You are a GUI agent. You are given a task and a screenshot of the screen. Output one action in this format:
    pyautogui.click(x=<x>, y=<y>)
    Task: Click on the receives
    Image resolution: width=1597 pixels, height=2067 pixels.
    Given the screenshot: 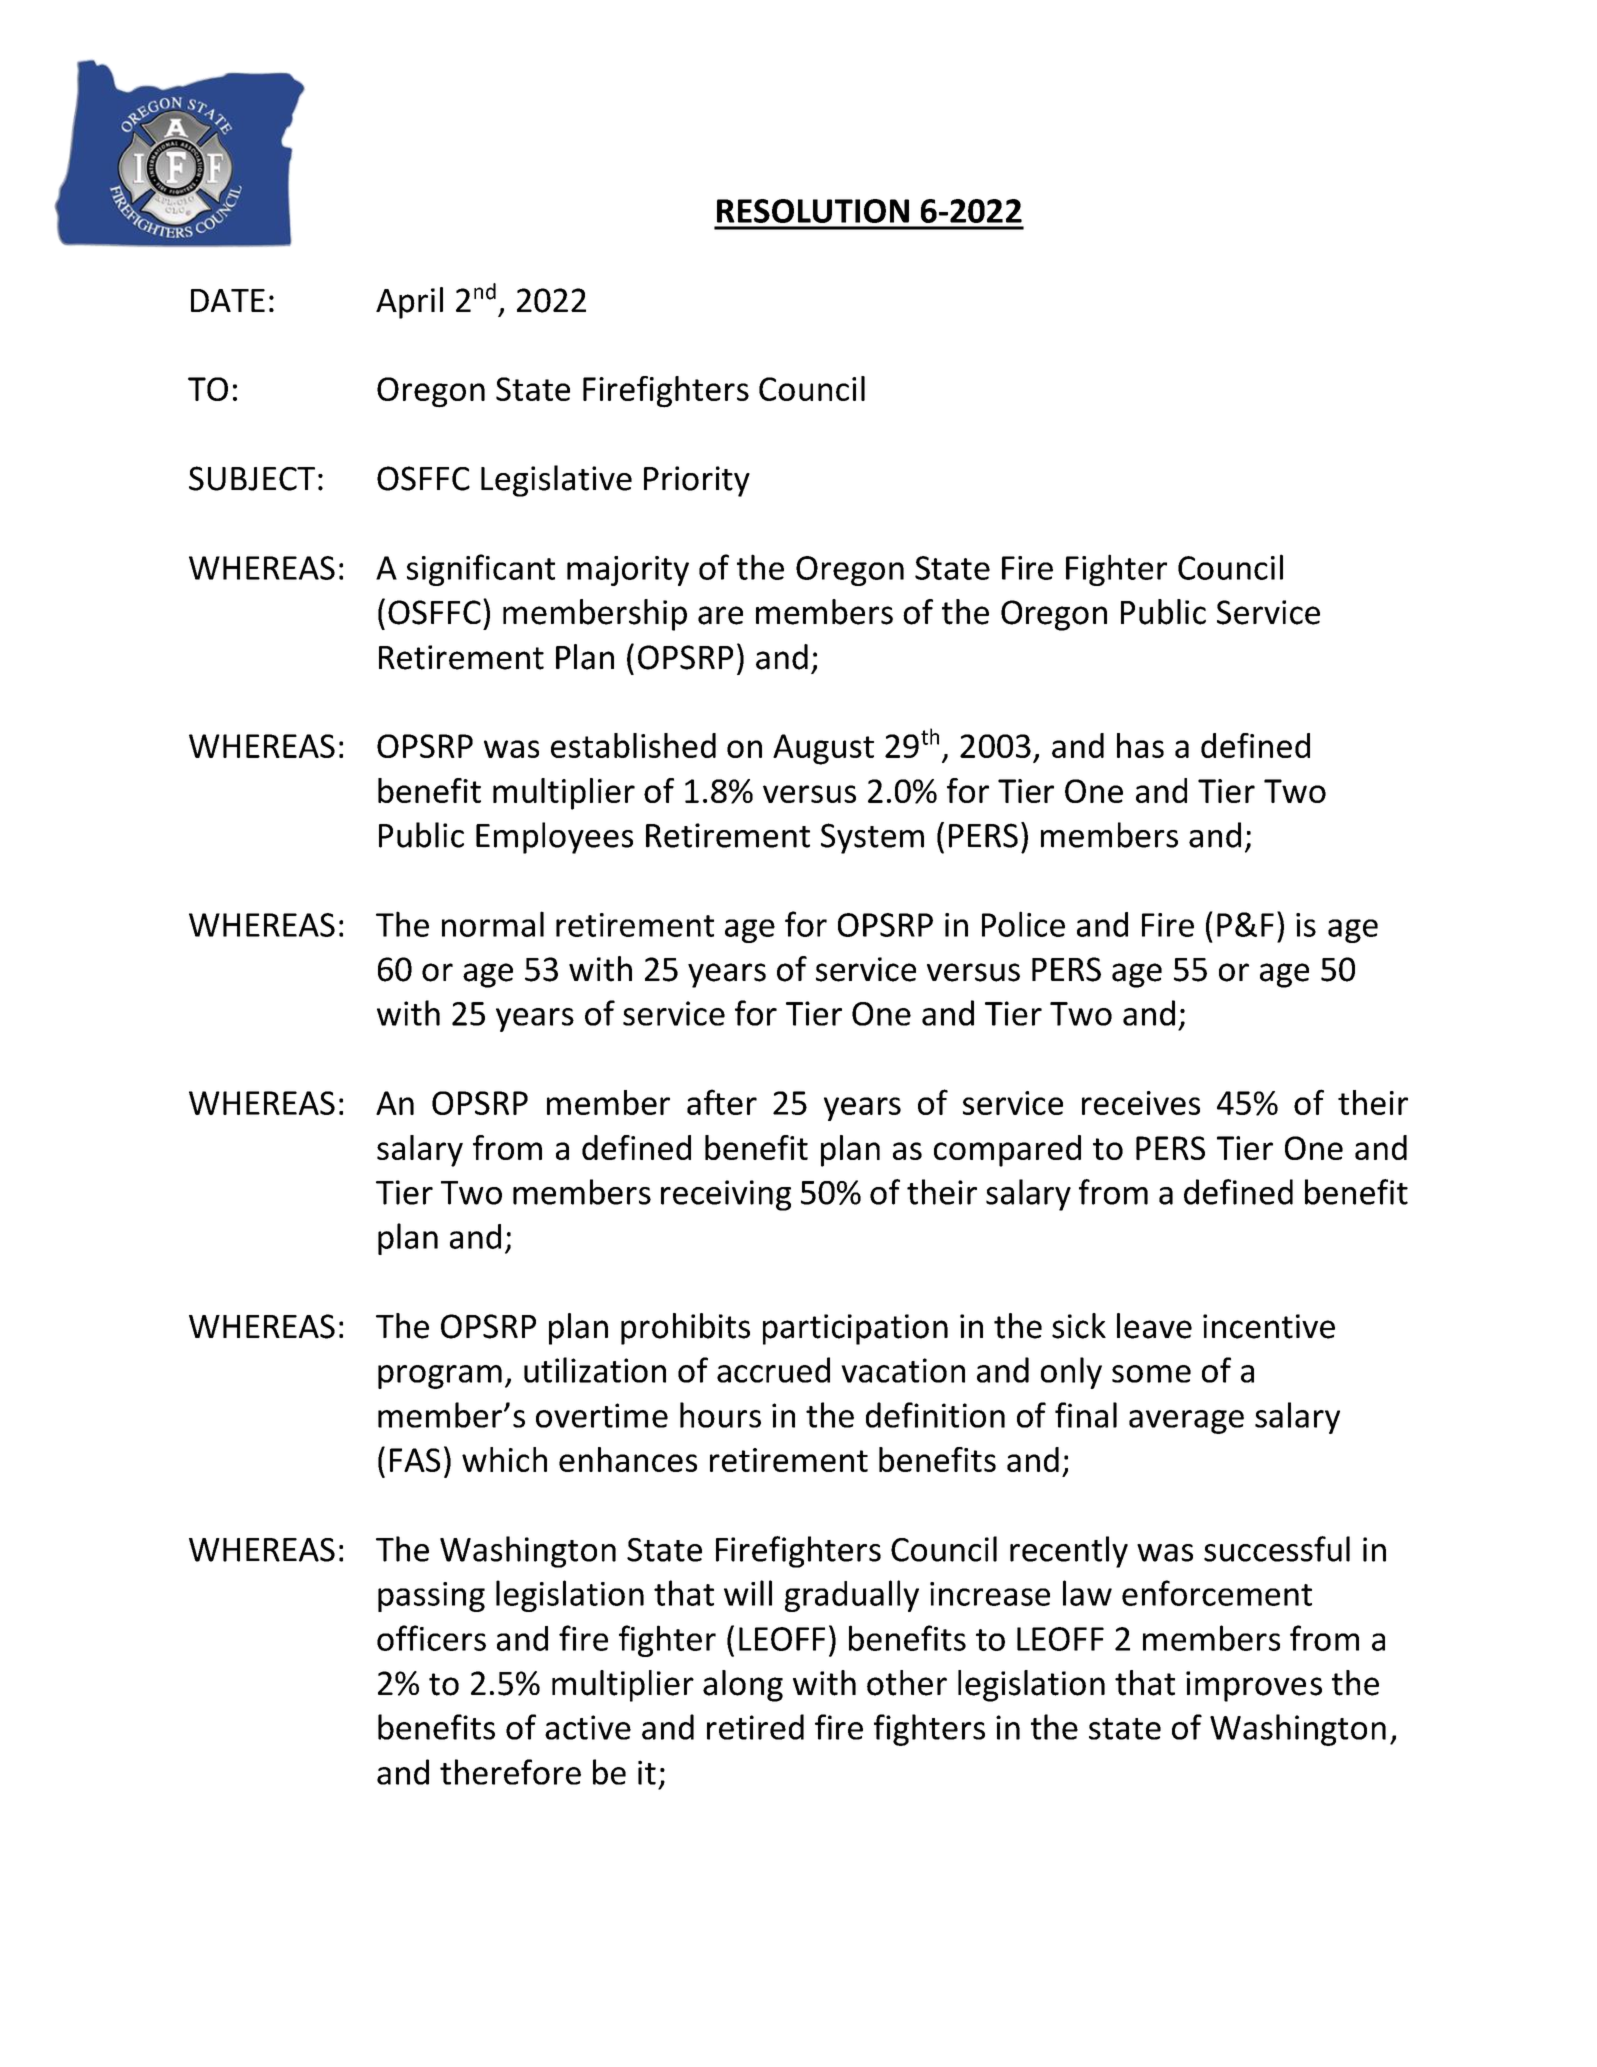 What is the action you would take?
    pyautogui.click(x=1141, y=1103)
